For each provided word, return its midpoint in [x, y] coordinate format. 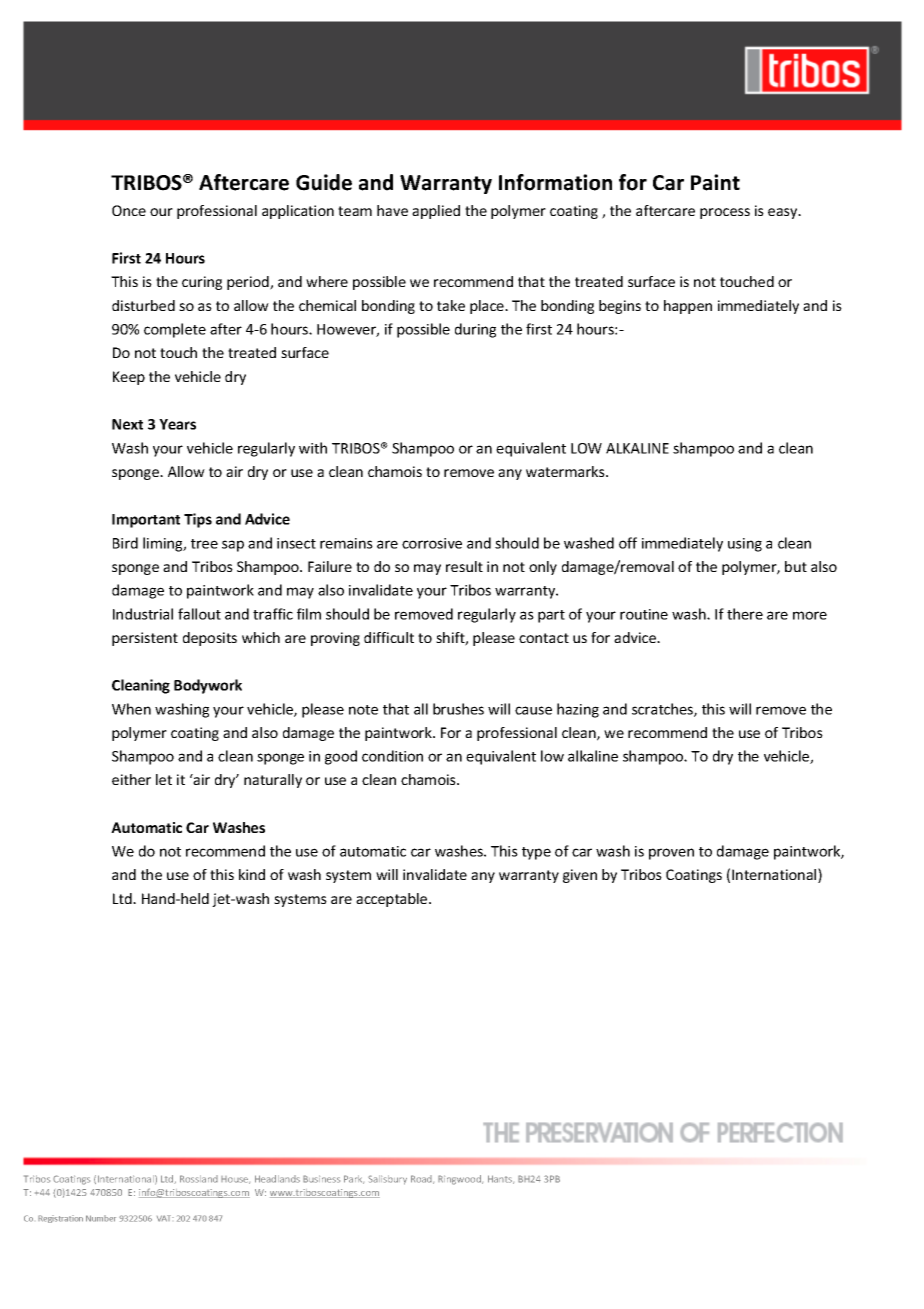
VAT [165, 1218]
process [725, 213]
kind [252, 874]
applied [436, 212]
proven [671, 854]
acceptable [393, 900]
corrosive [432, 543]
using [745, 545]
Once [129, 210]
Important [146, 521]
